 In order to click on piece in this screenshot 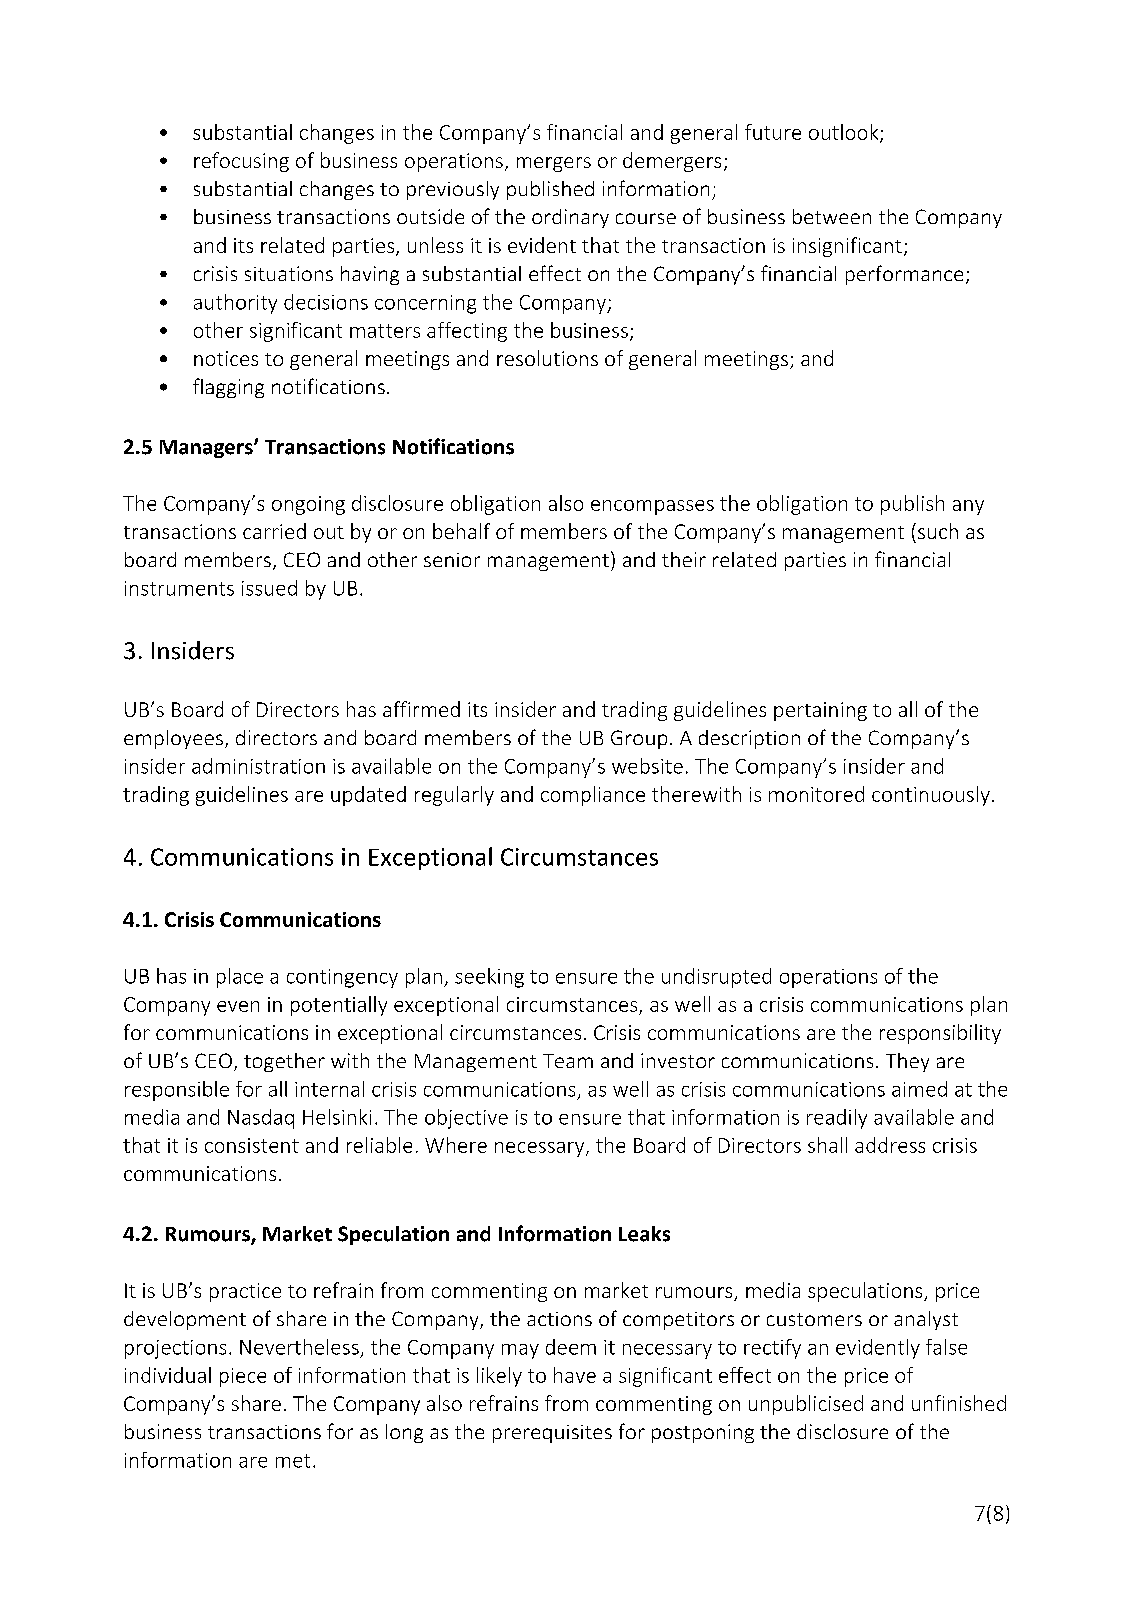, I will do `click(243, 1377)`.
